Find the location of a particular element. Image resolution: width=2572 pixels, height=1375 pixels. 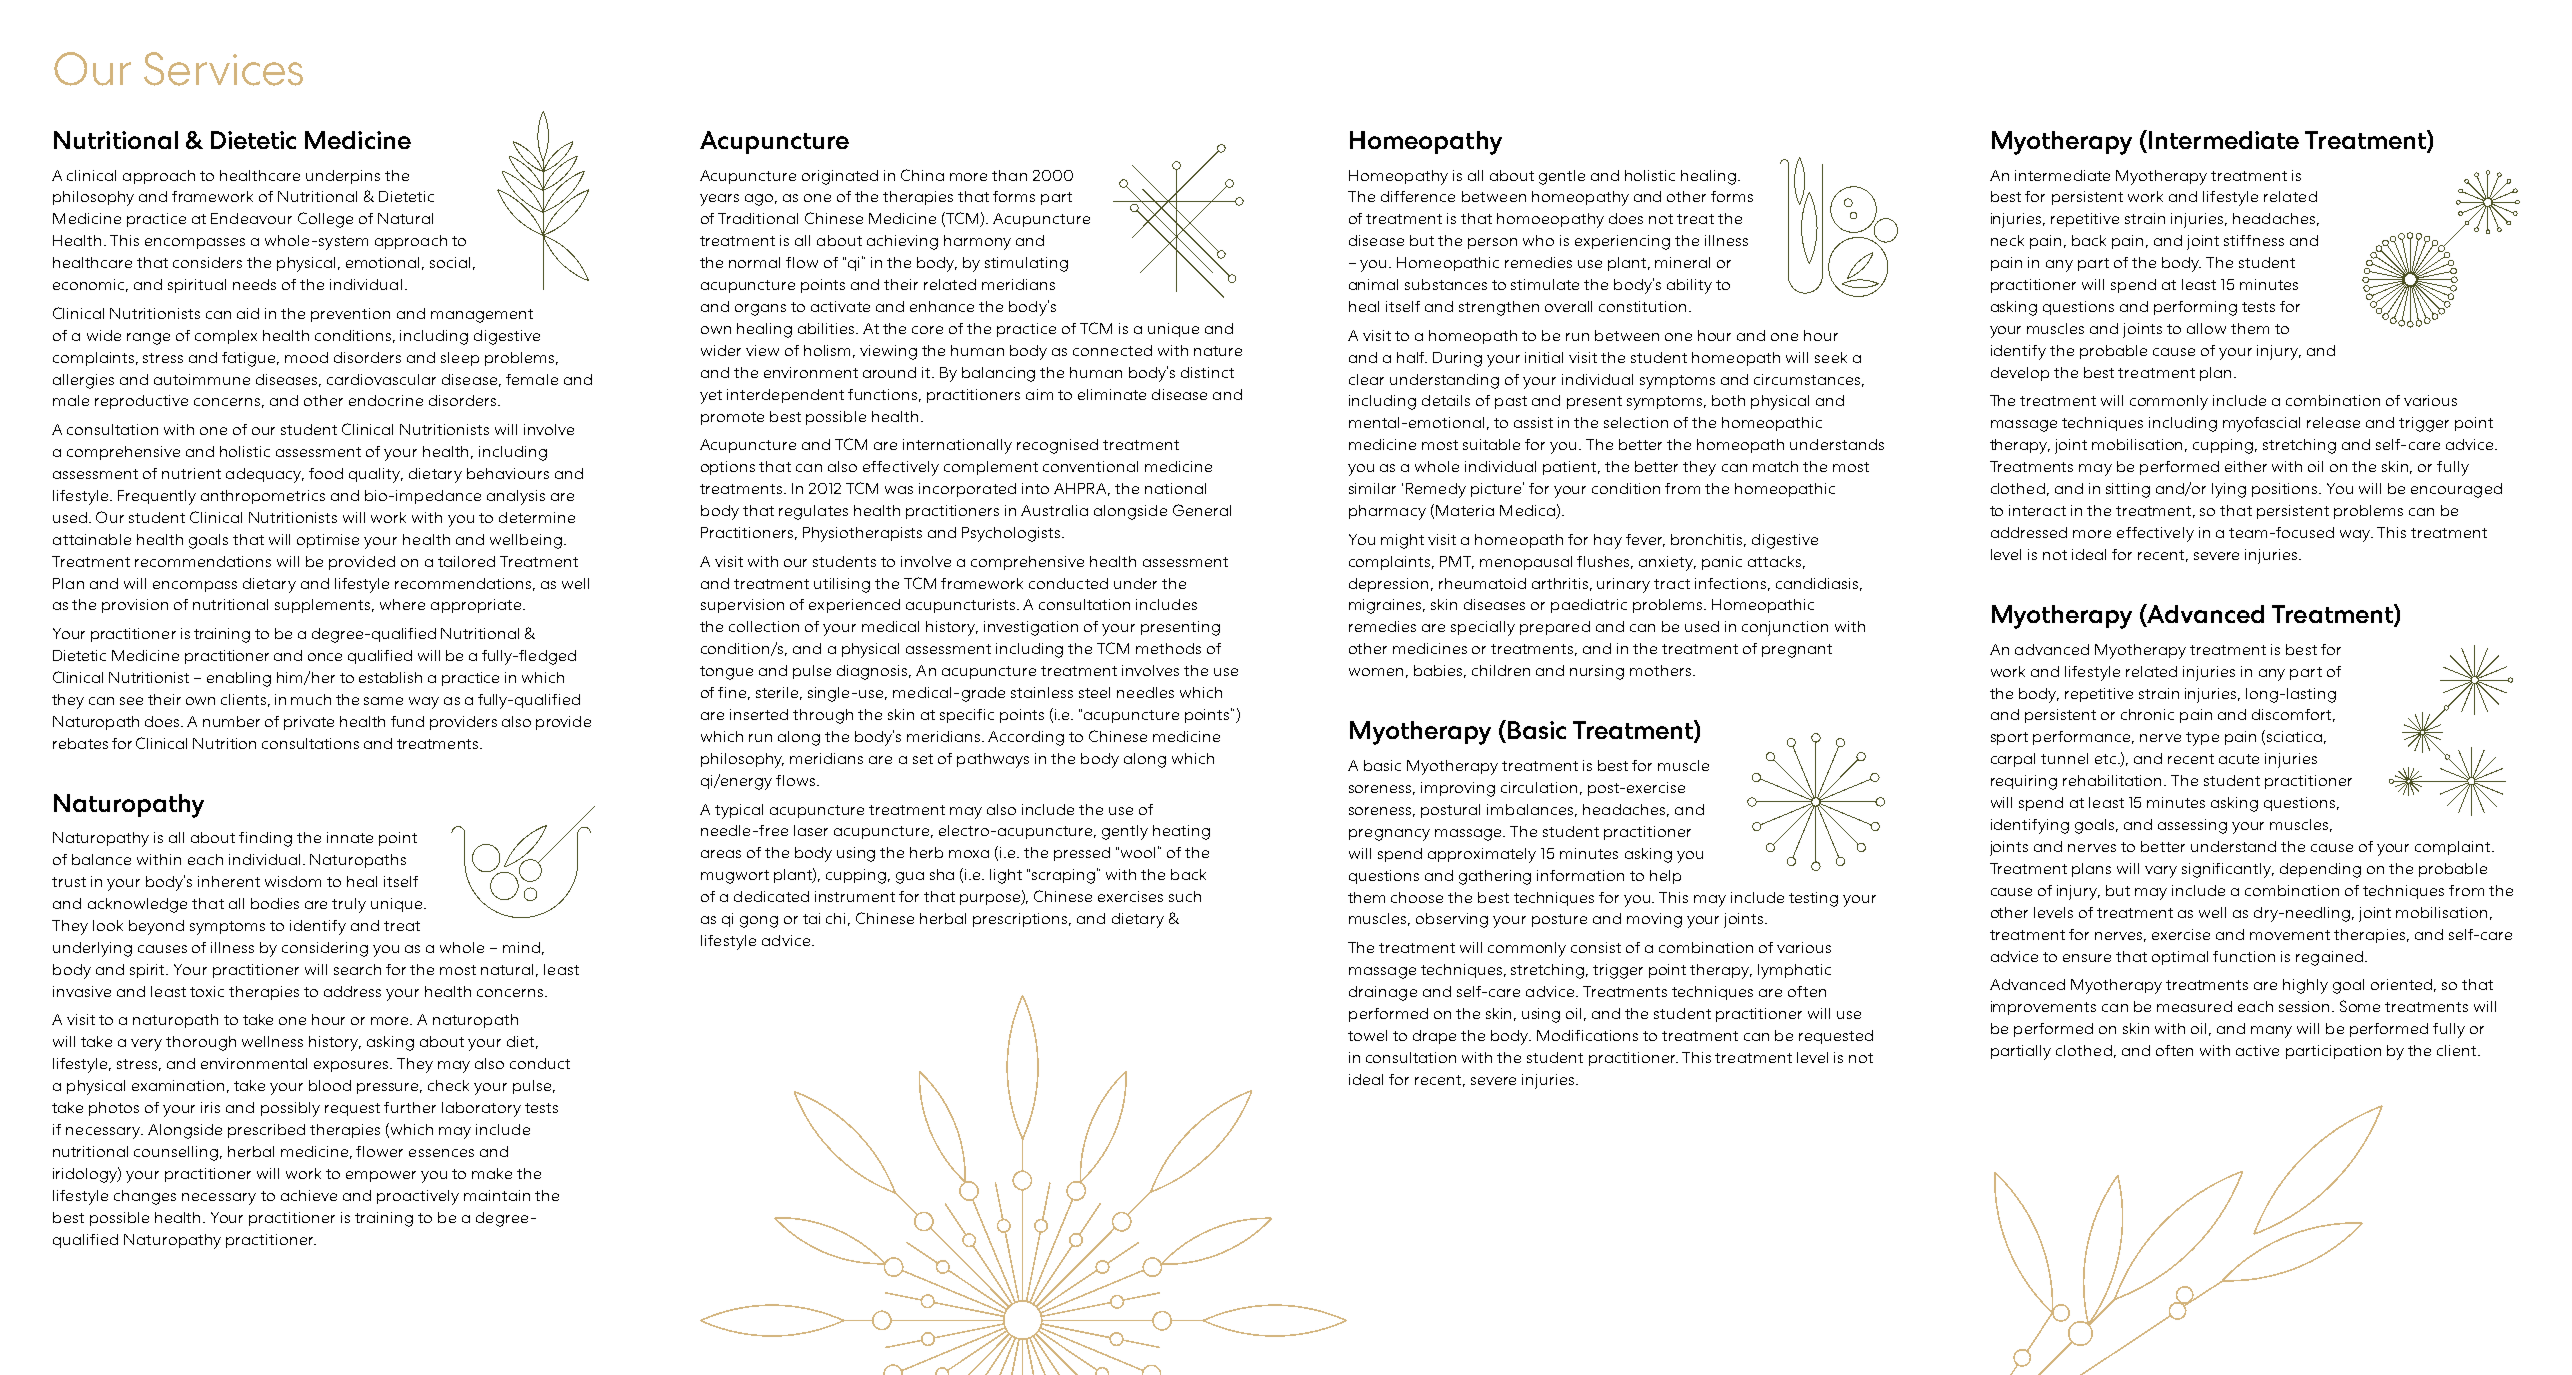

innate is located at coordinates (350, 837).
